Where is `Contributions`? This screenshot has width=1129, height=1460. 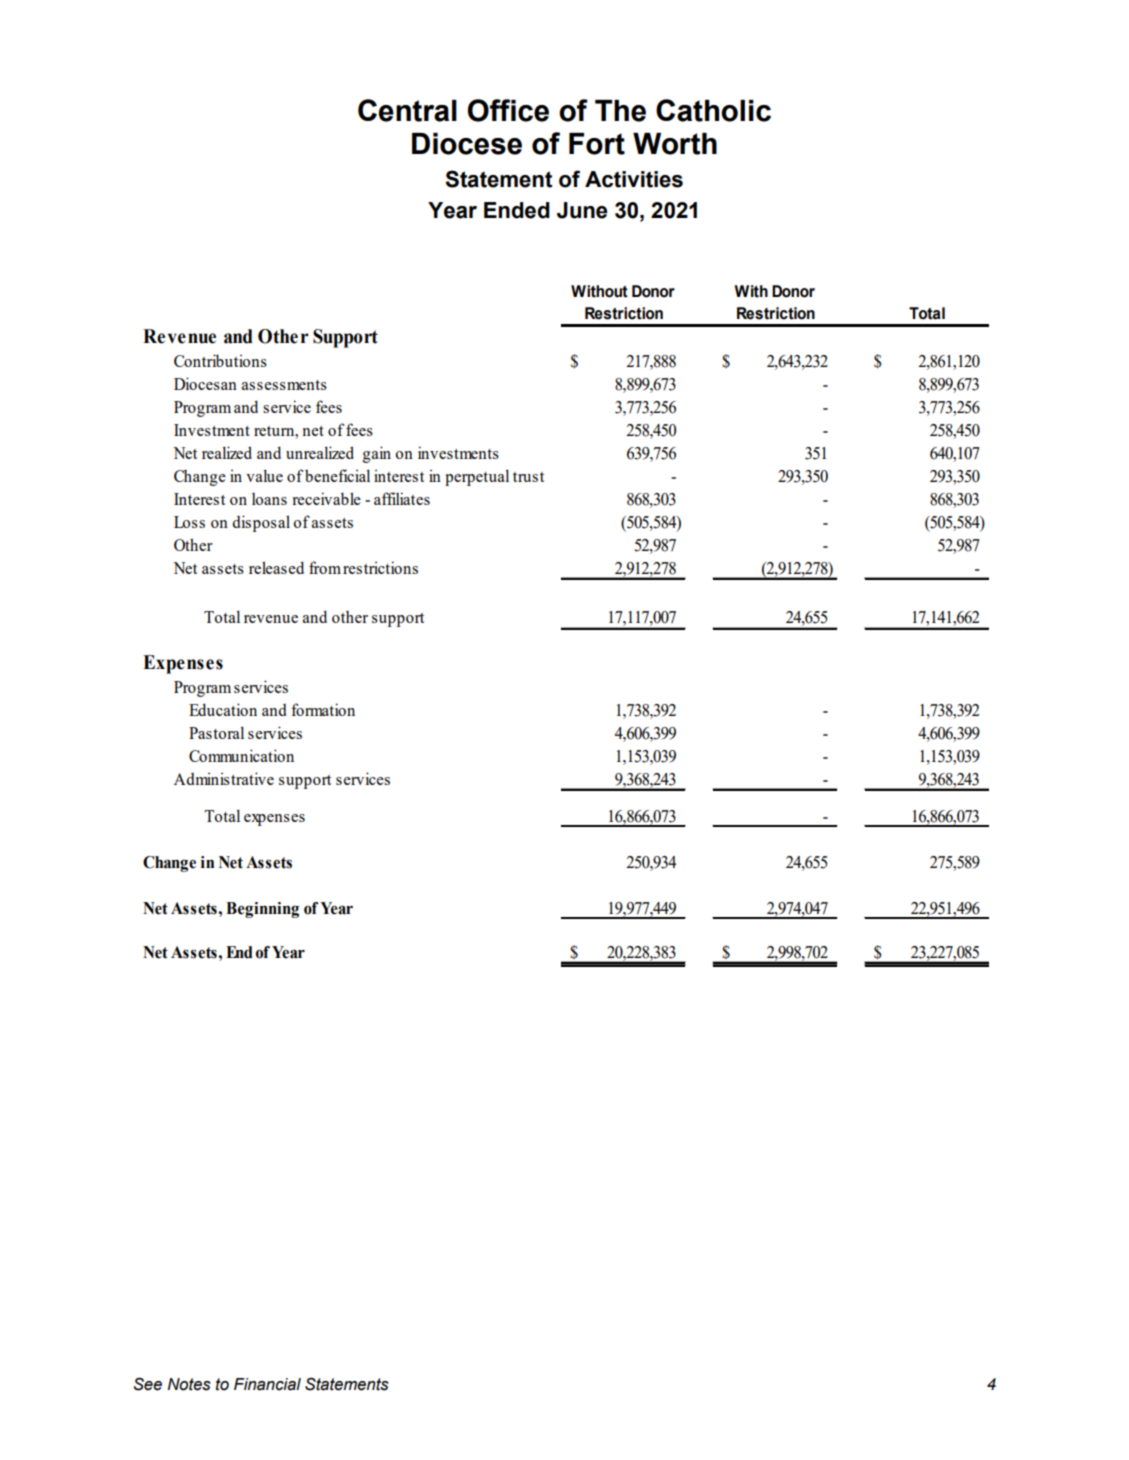
Contributions is located at coordinates (220, 360).
